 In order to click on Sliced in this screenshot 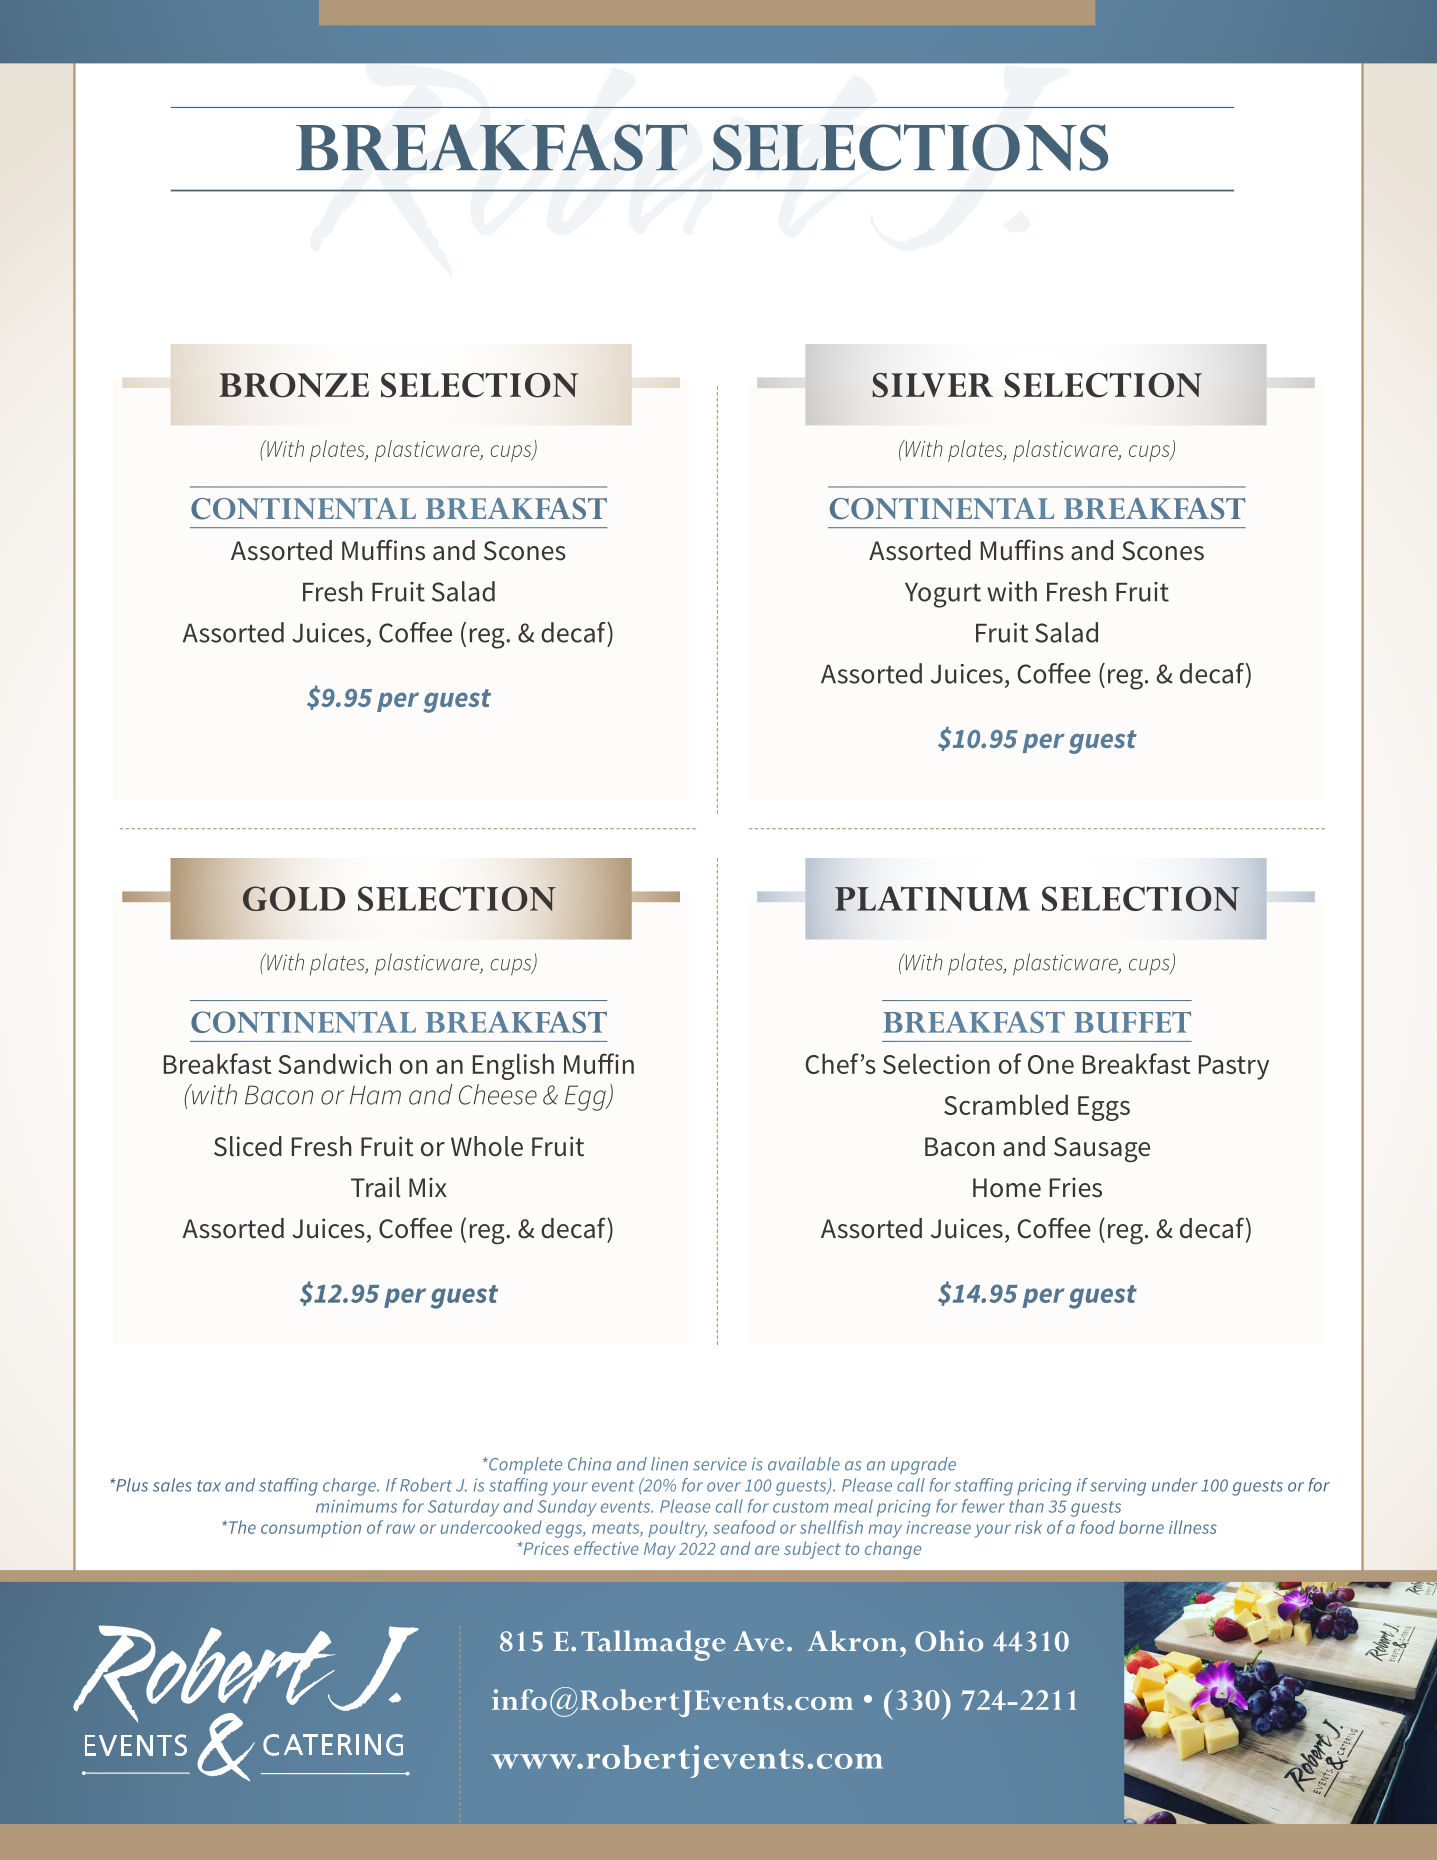, I will do `click(248, 1146)`.
